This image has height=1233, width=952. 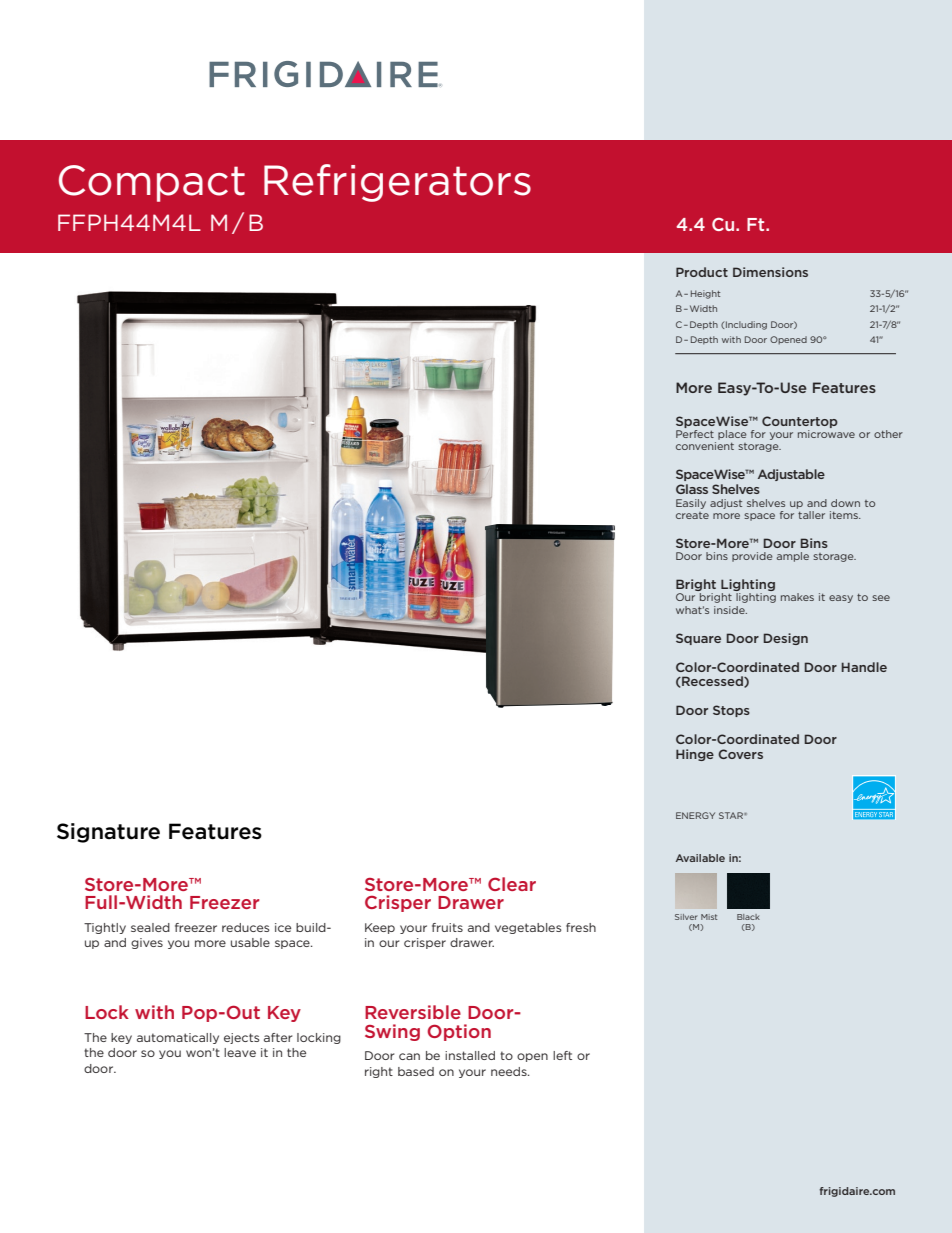 I want to click on Countertop, so click(x=800, y=422).
